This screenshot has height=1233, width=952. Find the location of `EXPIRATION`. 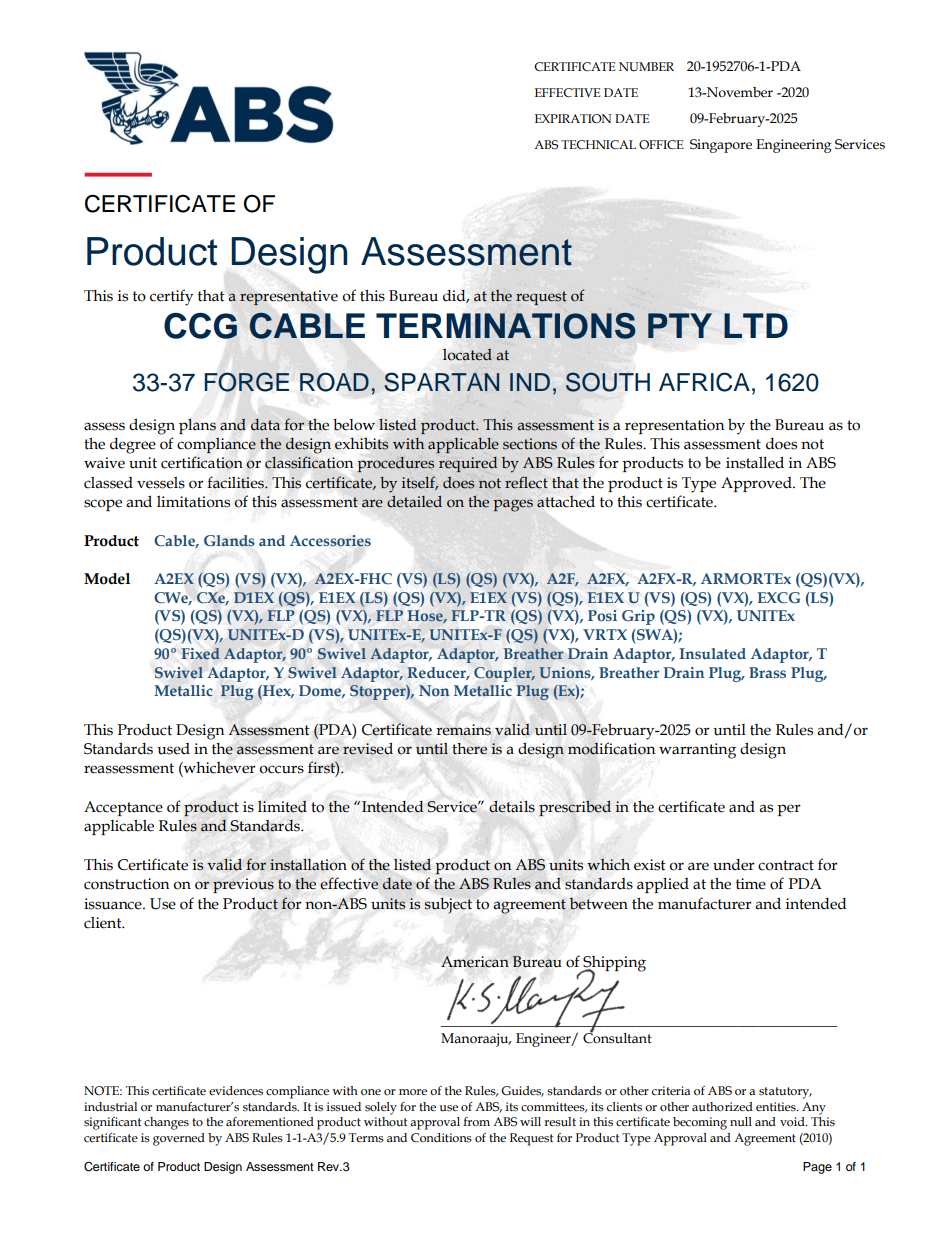

EXPIRATION is located at coordinates (573, 119).
